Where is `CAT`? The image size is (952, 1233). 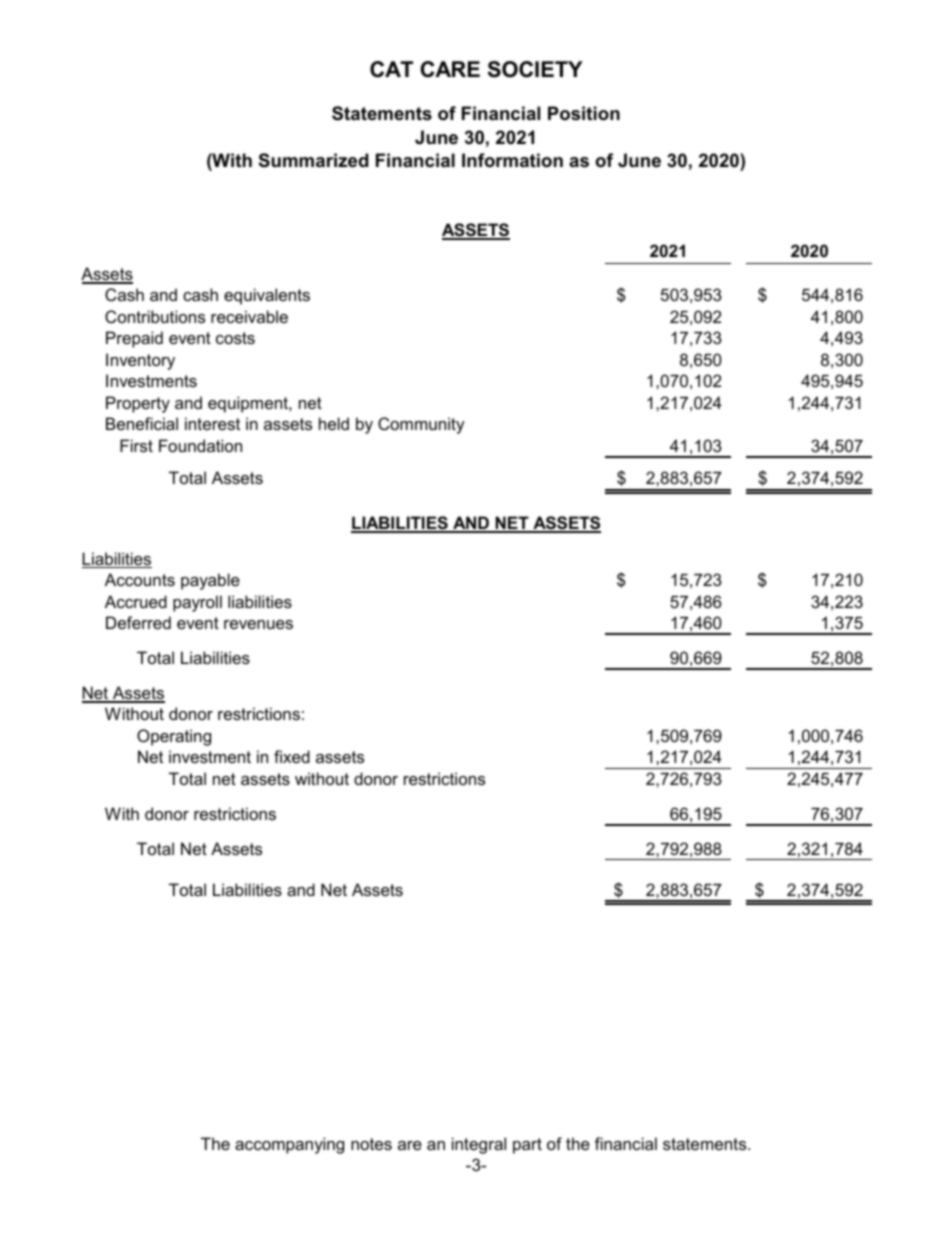 CAT is located at coordinates (391, 69).
